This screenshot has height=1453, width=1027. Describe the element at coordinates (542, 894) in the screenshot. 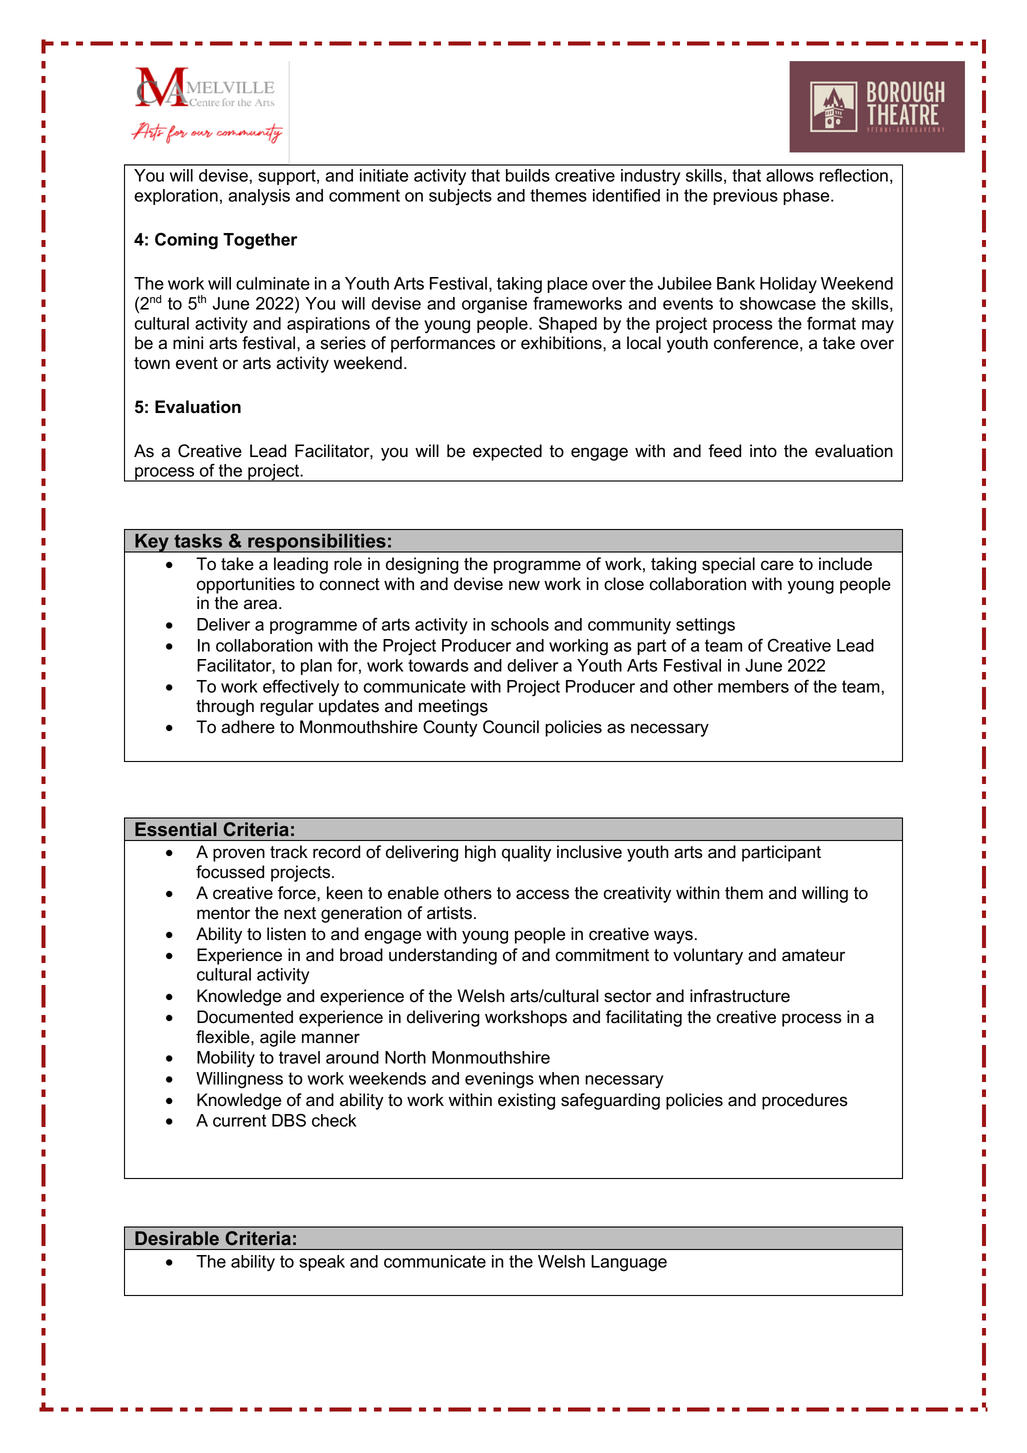

I see `access` at that location.
